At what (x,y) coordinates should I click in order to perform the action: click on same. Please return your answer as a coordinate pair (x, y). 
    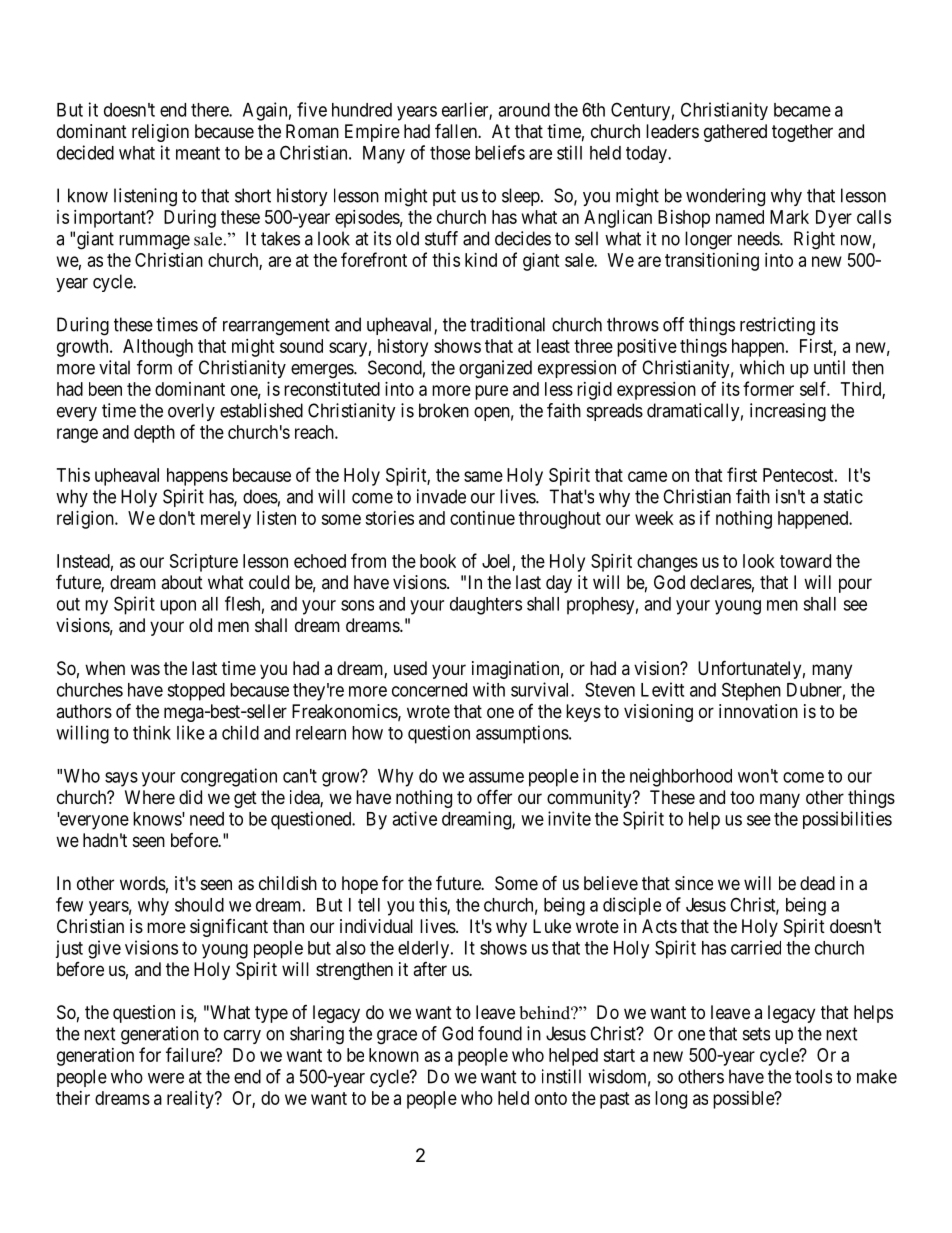
    Looking at the image, I should click on (483, 476).
